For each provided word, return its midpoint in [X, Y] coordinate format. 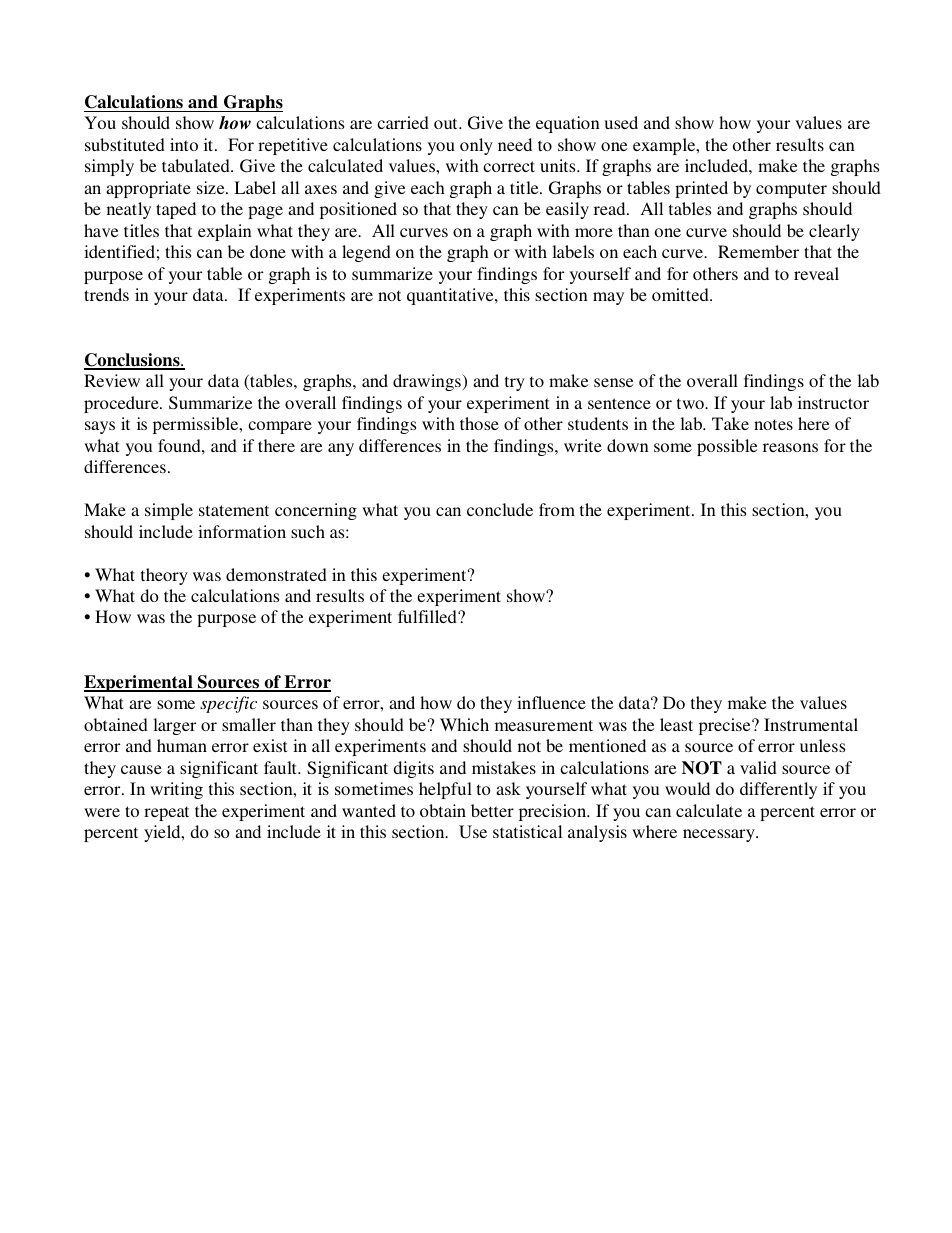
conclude [500, 509]
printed [701, 189]
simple [169, 511]
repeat [166, 813]
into [184, 144]
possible [727, 447]
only [476, 146]
